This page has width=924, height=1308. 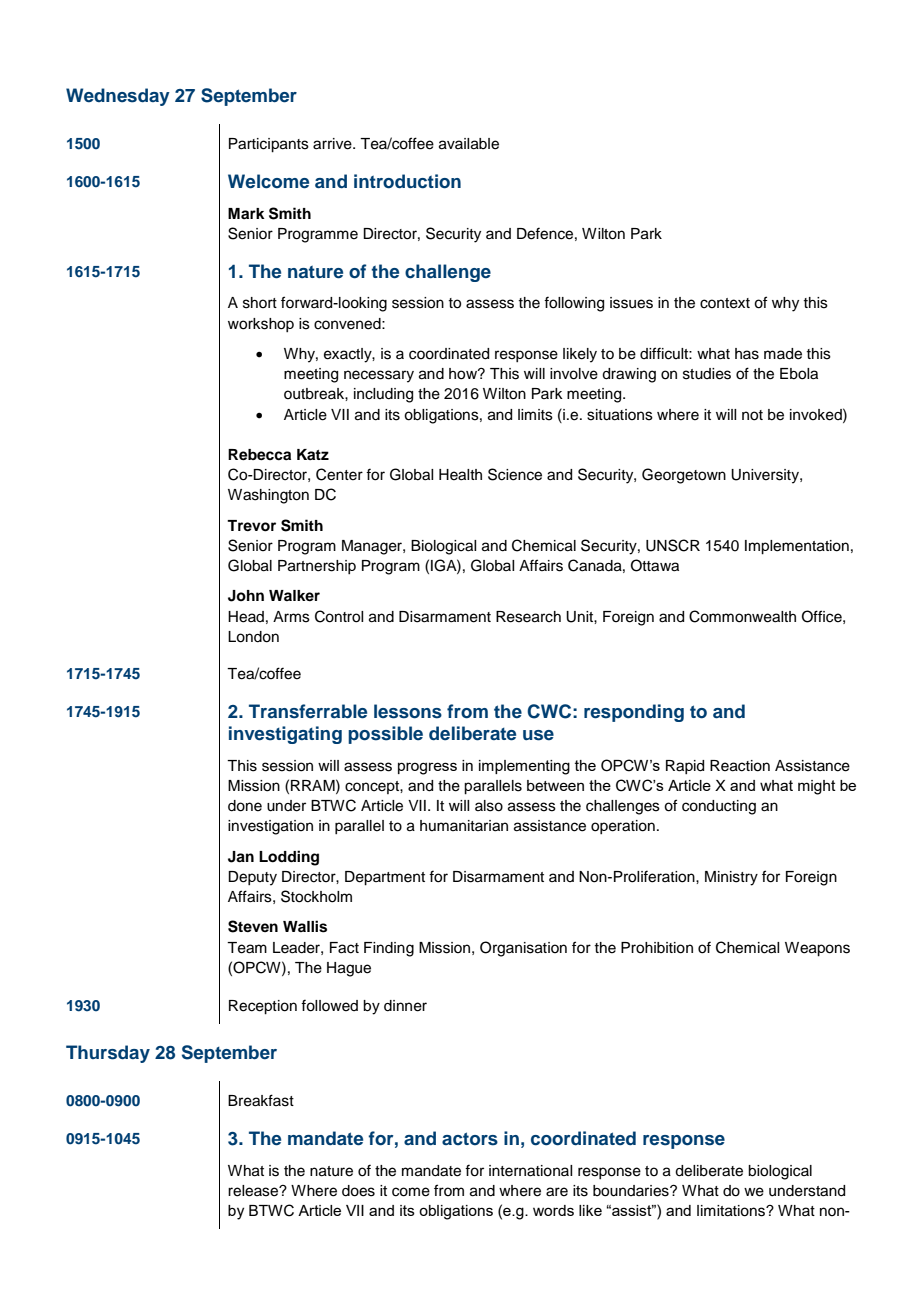 What do you see at coordinates (632, 1191) in the page?
I see `boundaries` at bounding box center [632, 1191].
